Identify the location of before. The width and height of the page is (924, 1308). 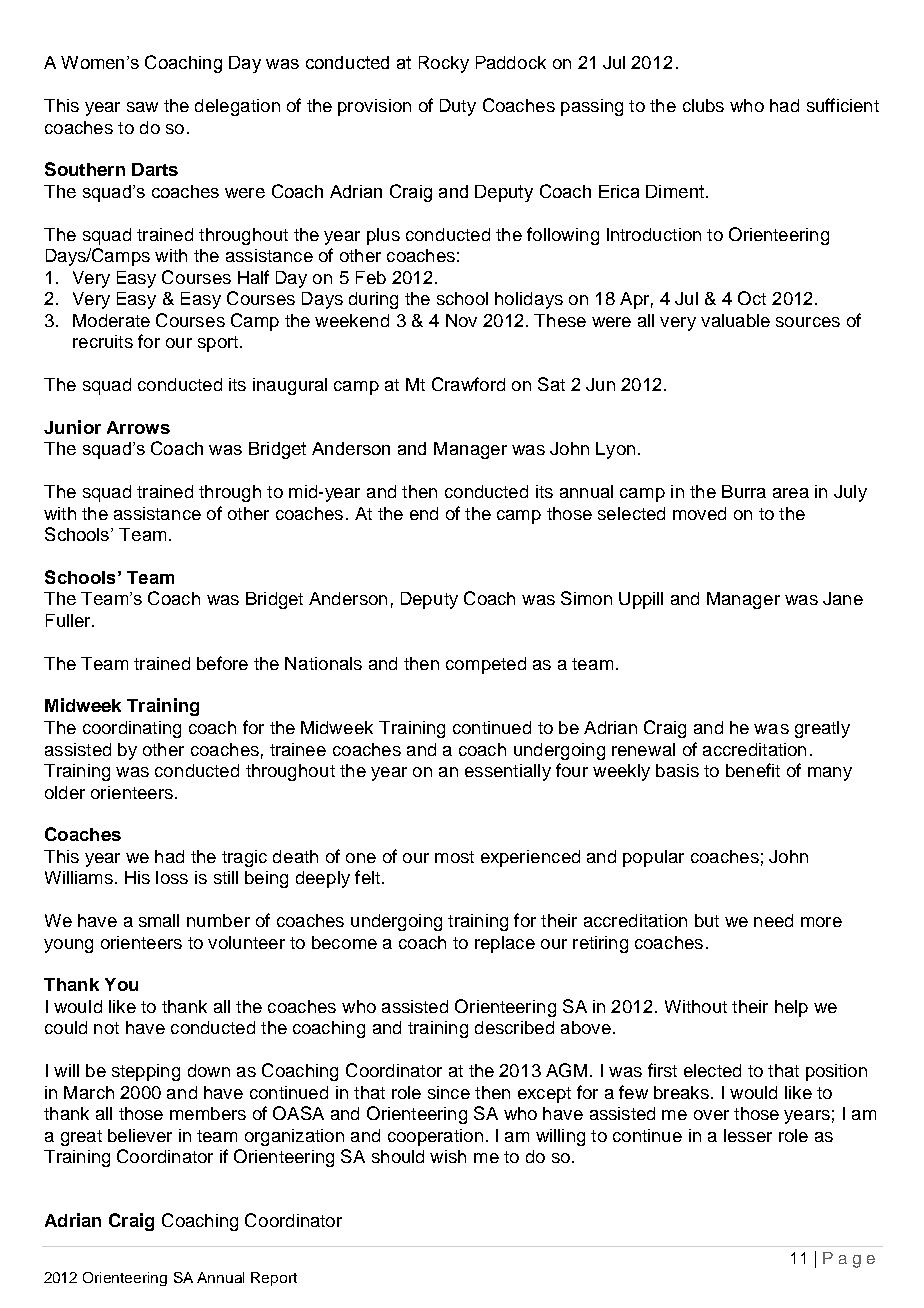
(222, 663).
